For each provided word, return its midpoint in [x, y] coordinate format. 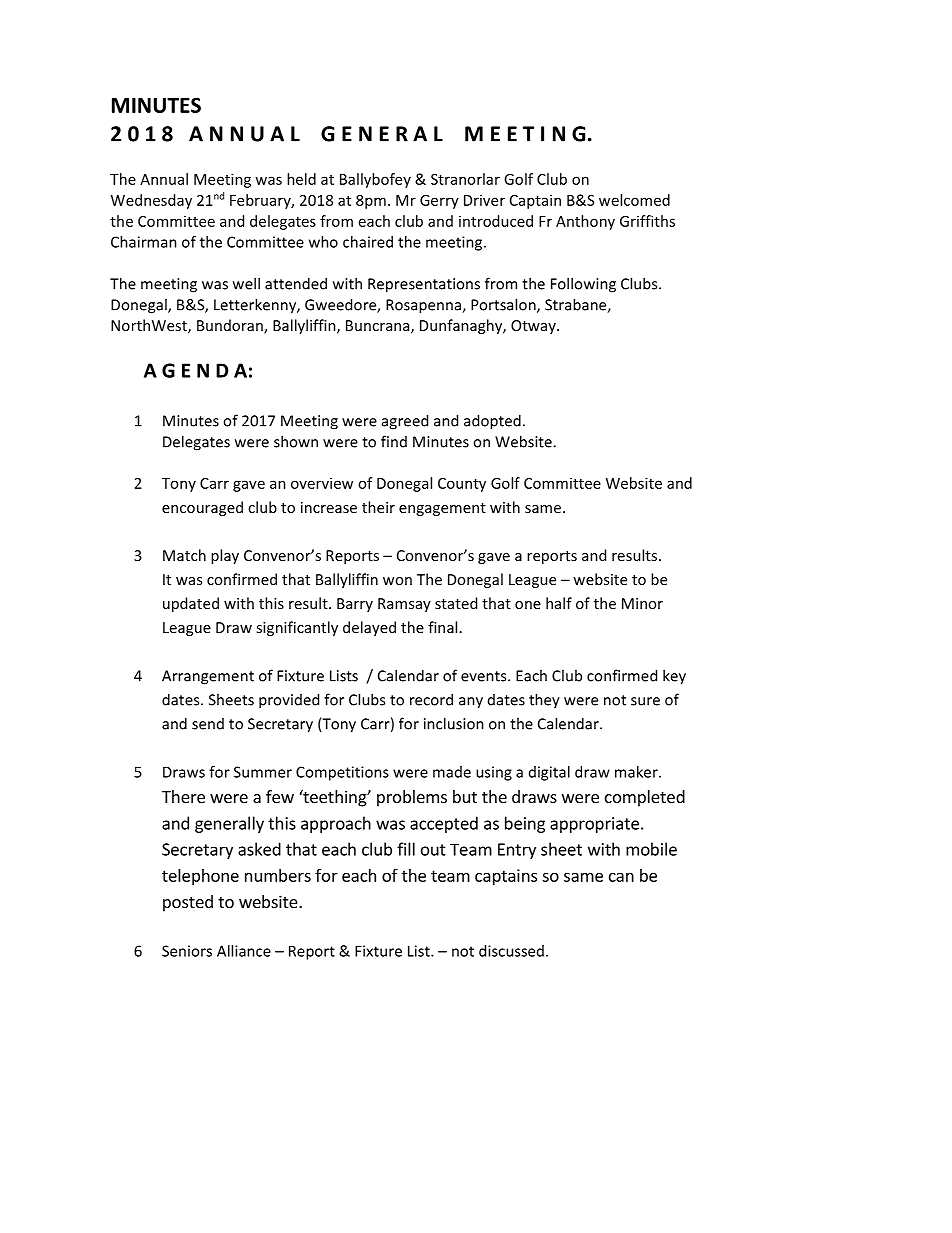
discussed [511, 951]
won [397, 581]
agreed [405, 422]
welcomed [634, 200]
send [208, 724]
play [225, 556]
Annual [164, 179]
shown [296, 441]
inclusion [454, 723]
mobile [651, 849]
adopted [492, 422]
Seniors [187, 951]
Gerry [439, 202]
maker [637, 772]
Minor [642, 603]
